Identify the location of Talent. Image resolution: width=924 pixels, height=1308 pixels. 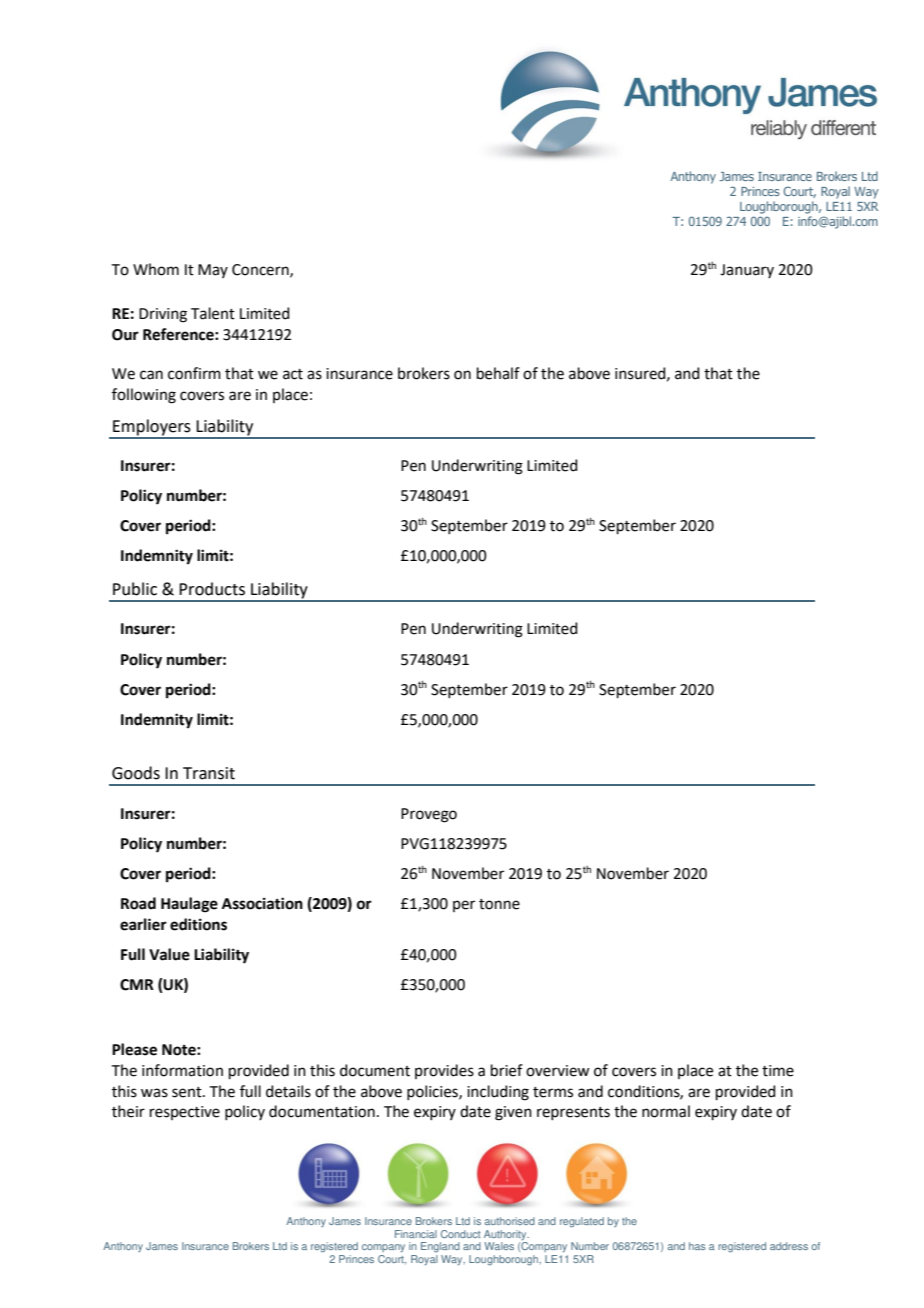
(213, 313).
